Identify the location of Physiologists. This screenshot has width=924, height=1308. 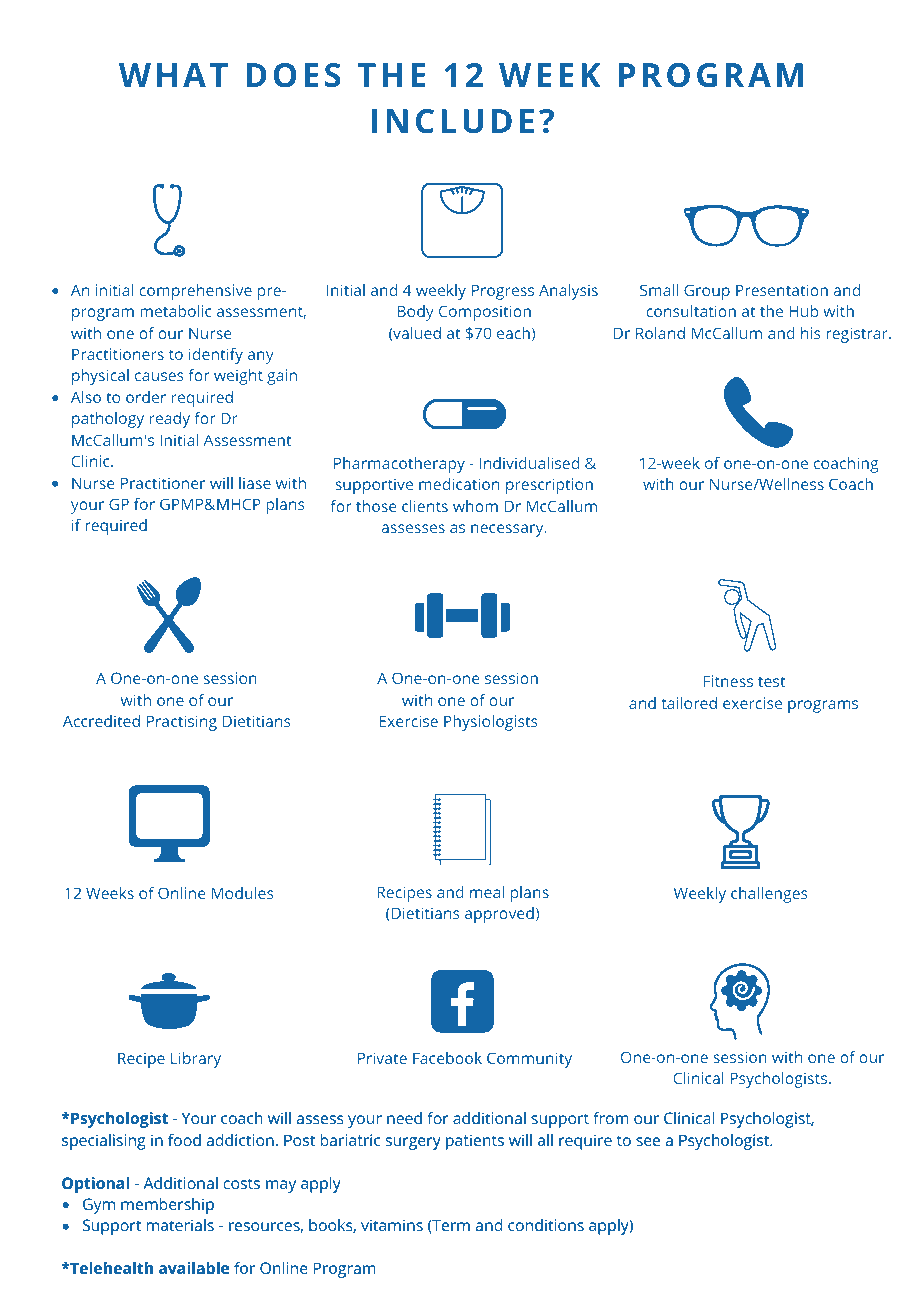
(491, 723).
